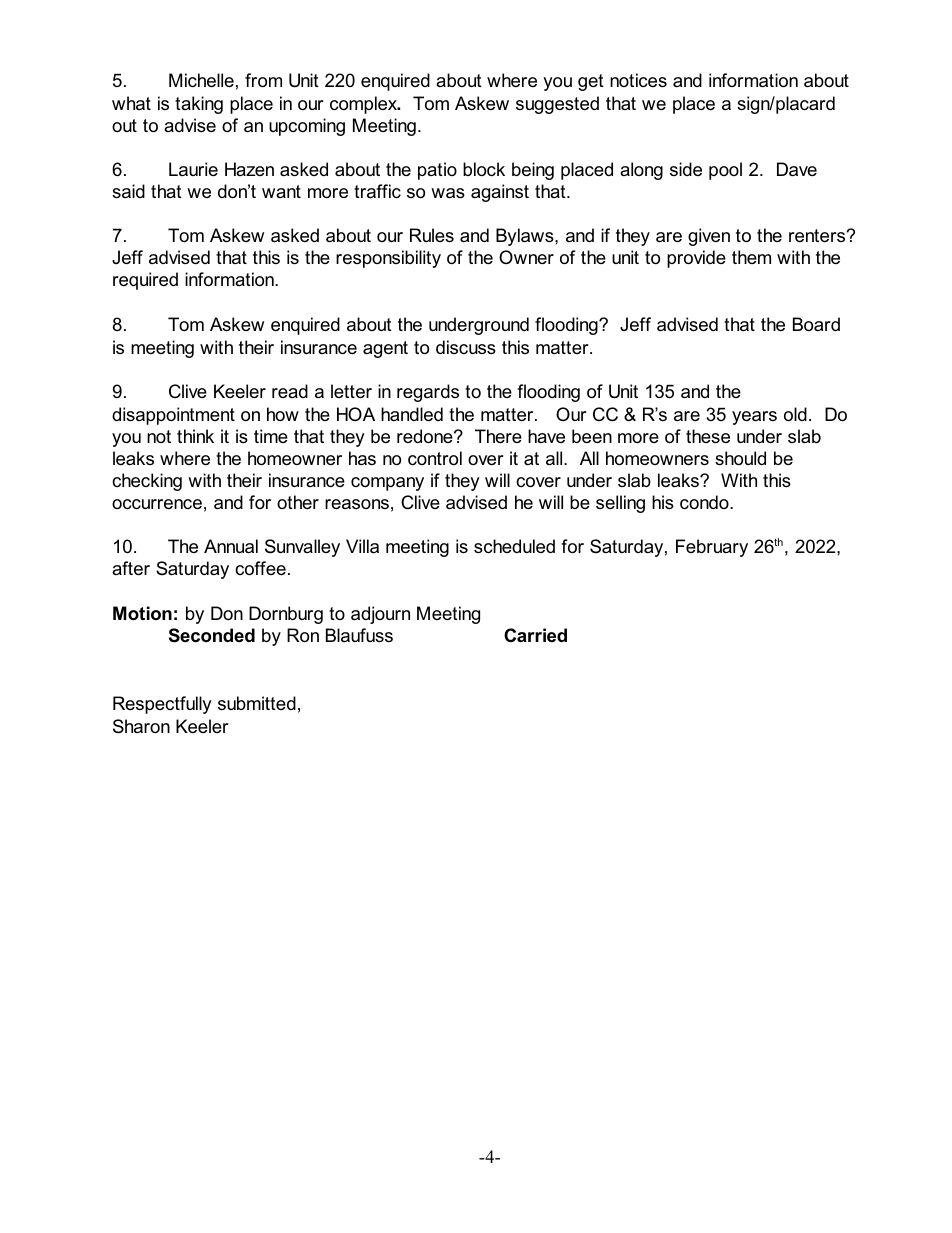  What do you see at coordinates (157, 504) in the image?
I see `occurrence` at bounding box center [157, 504].
